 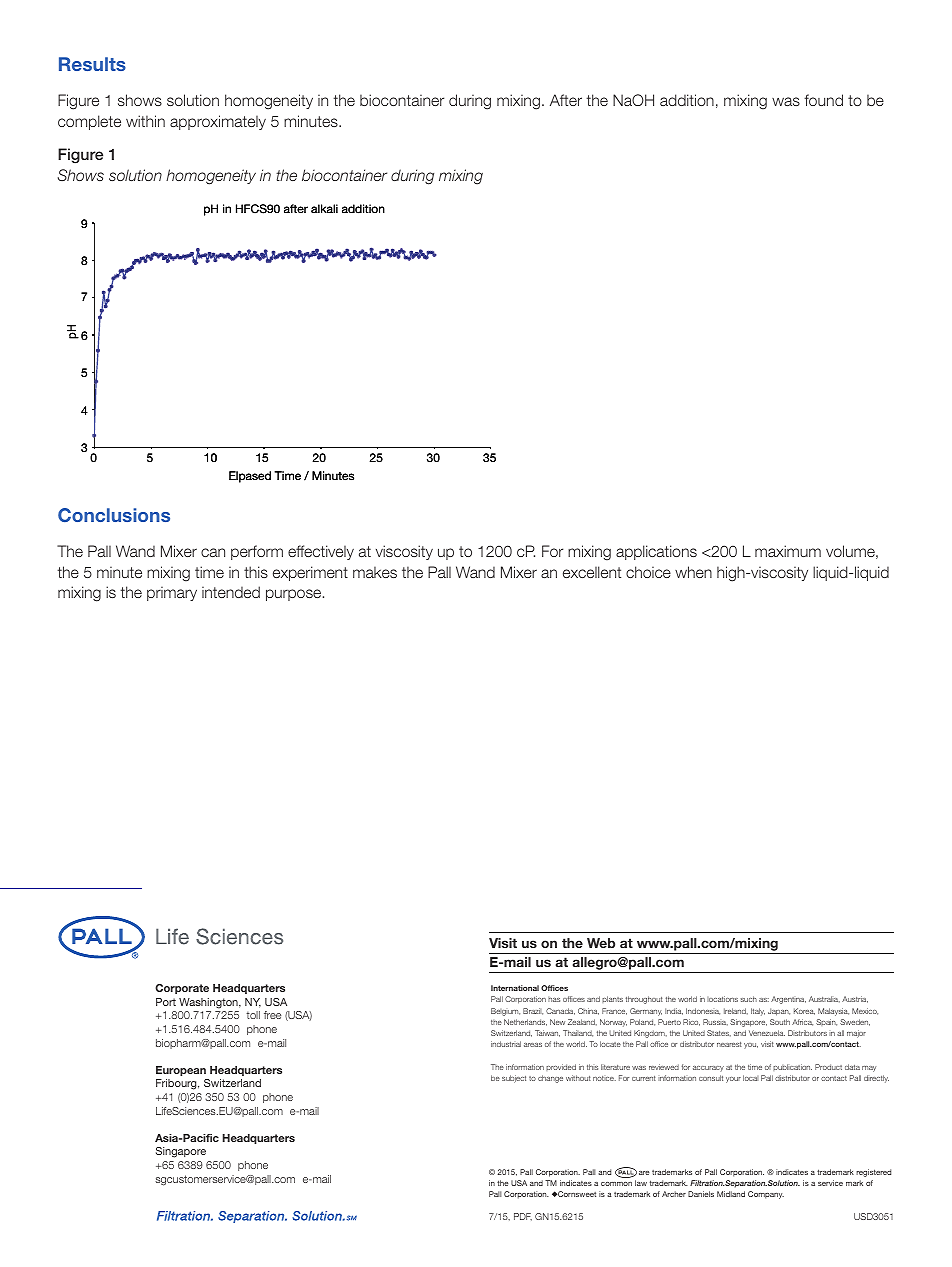 I want to click on maximum, so click(x=788, y=551).
